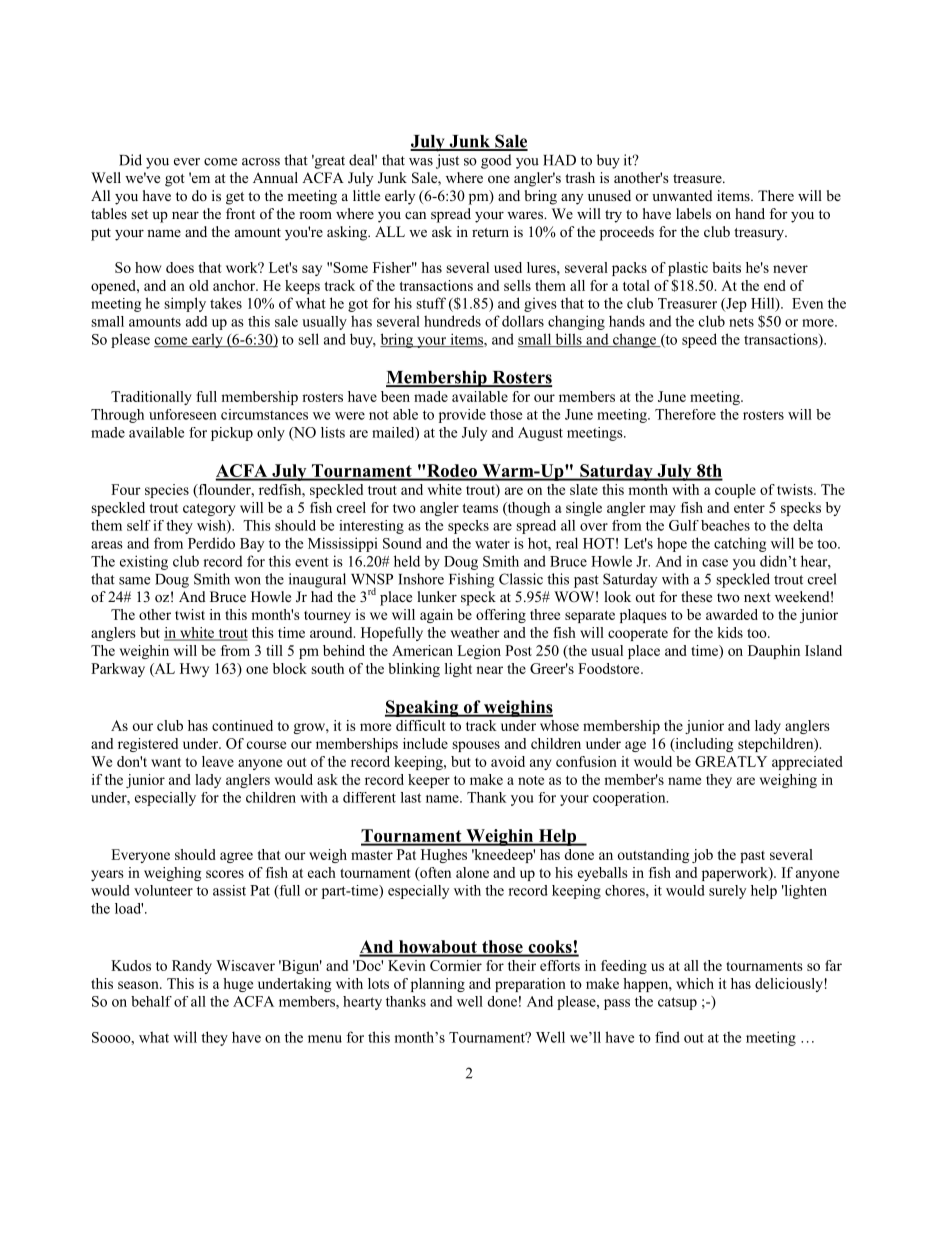 The image size is (952, 1233). I want to click on job, so click(702, 856).
